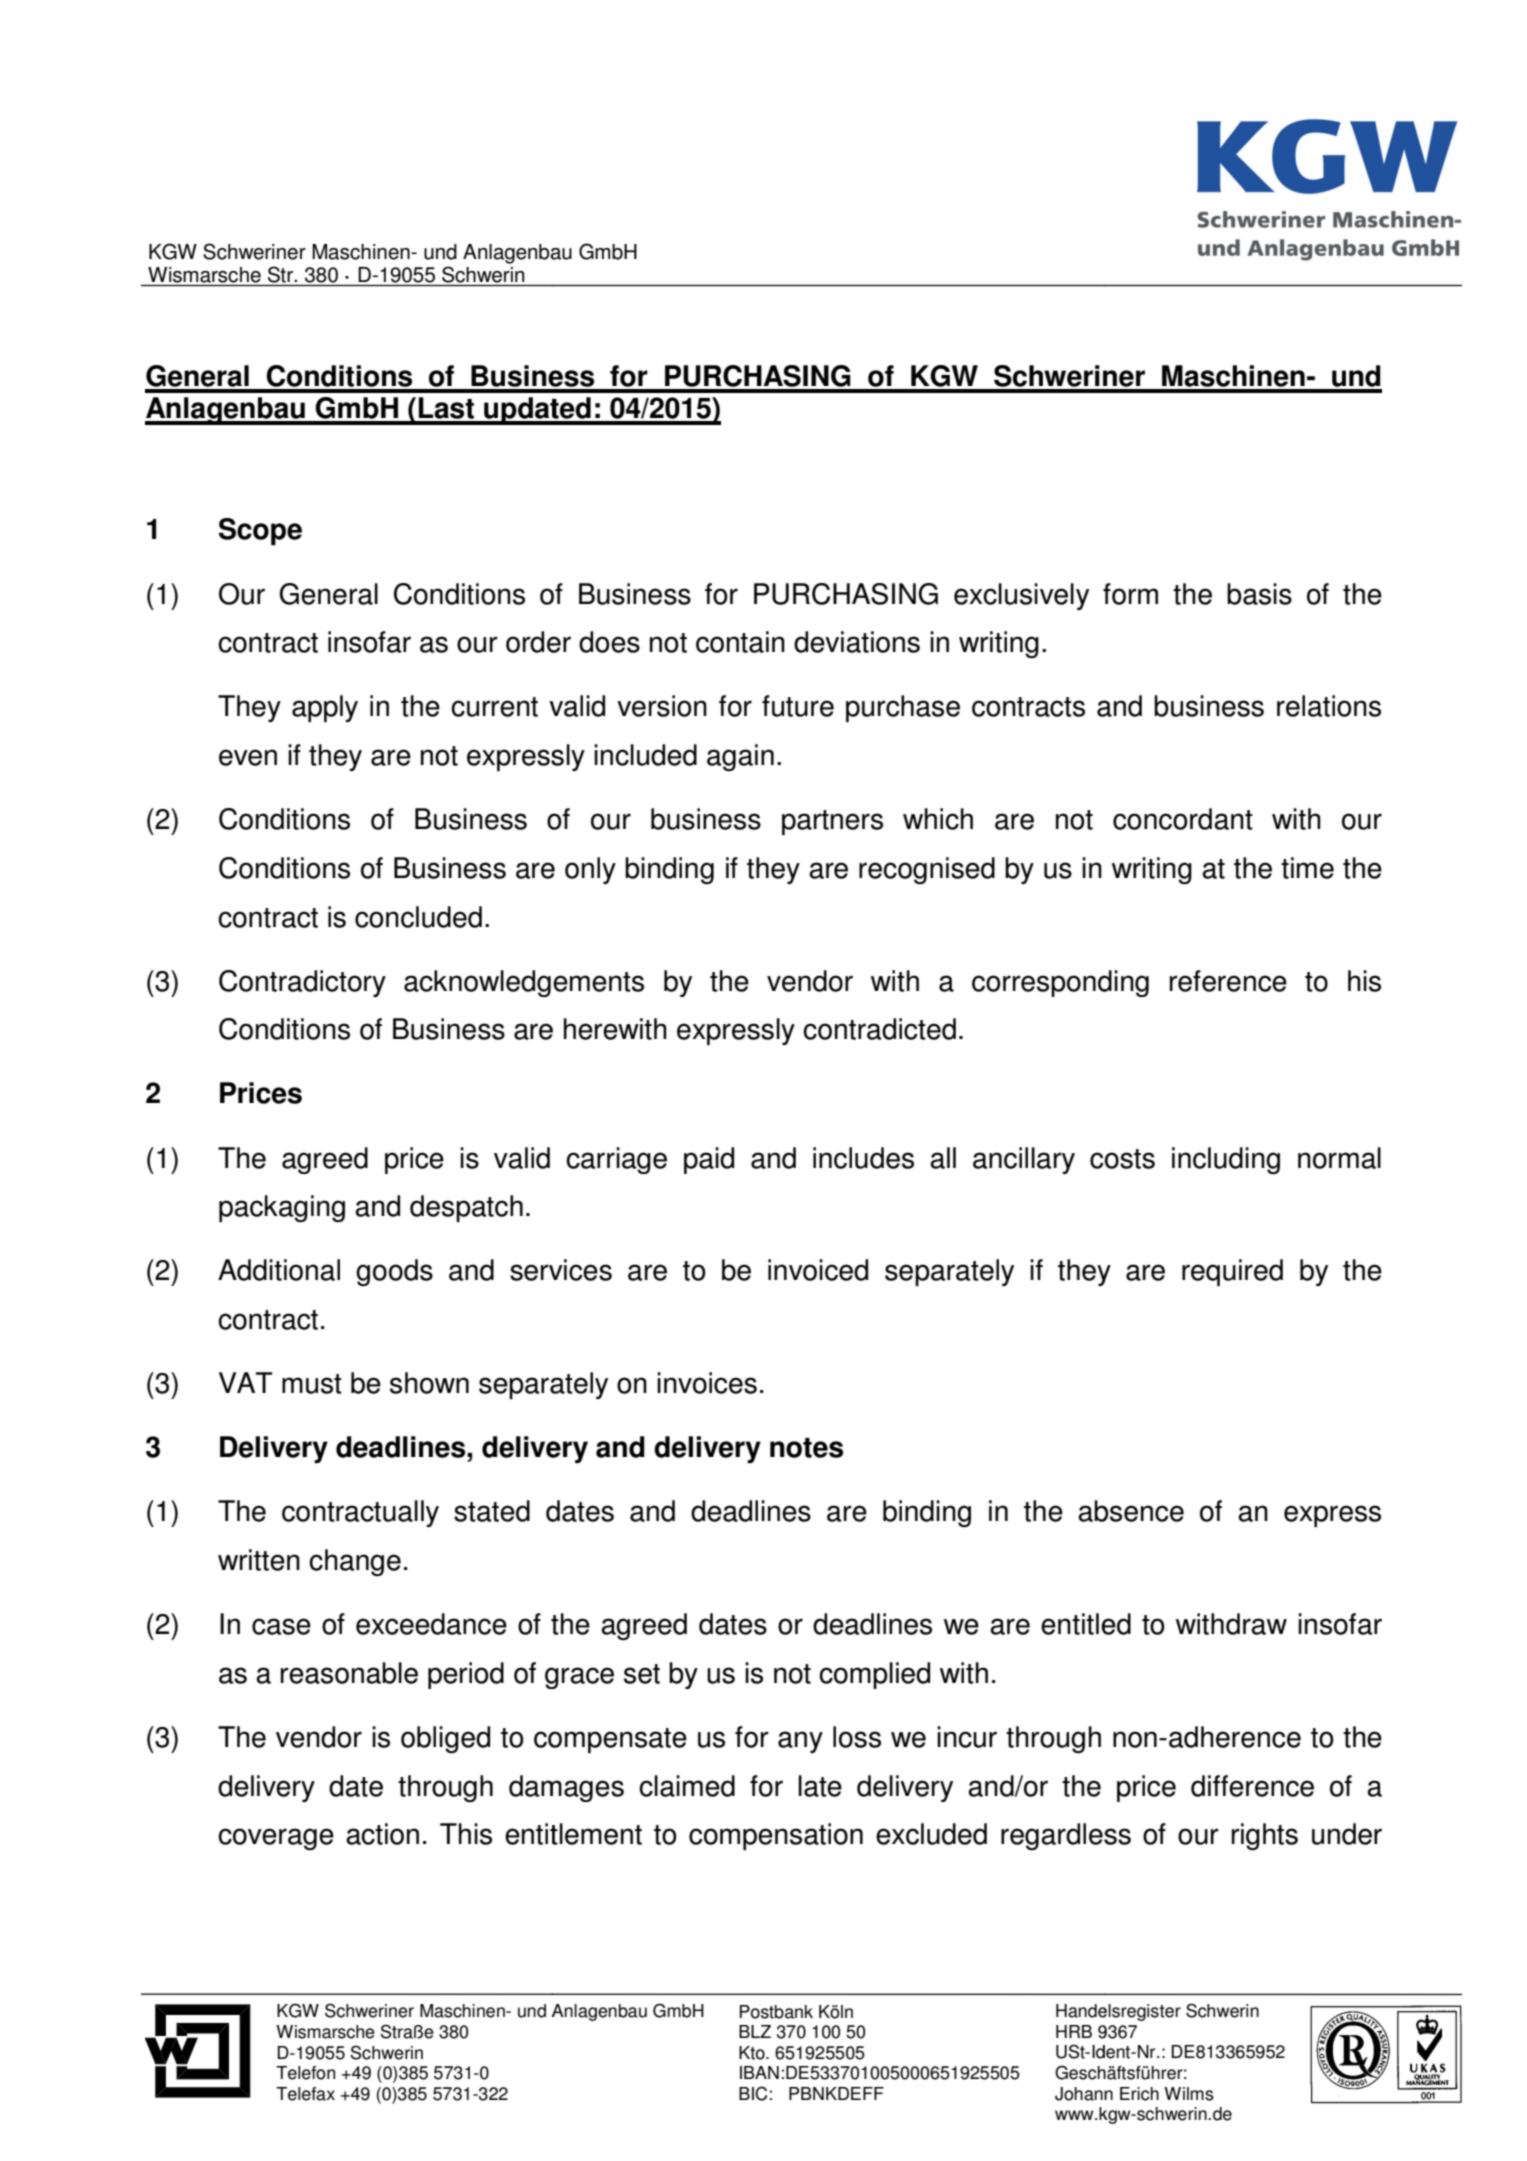  I want to click on relations, so click(1329, 706).
